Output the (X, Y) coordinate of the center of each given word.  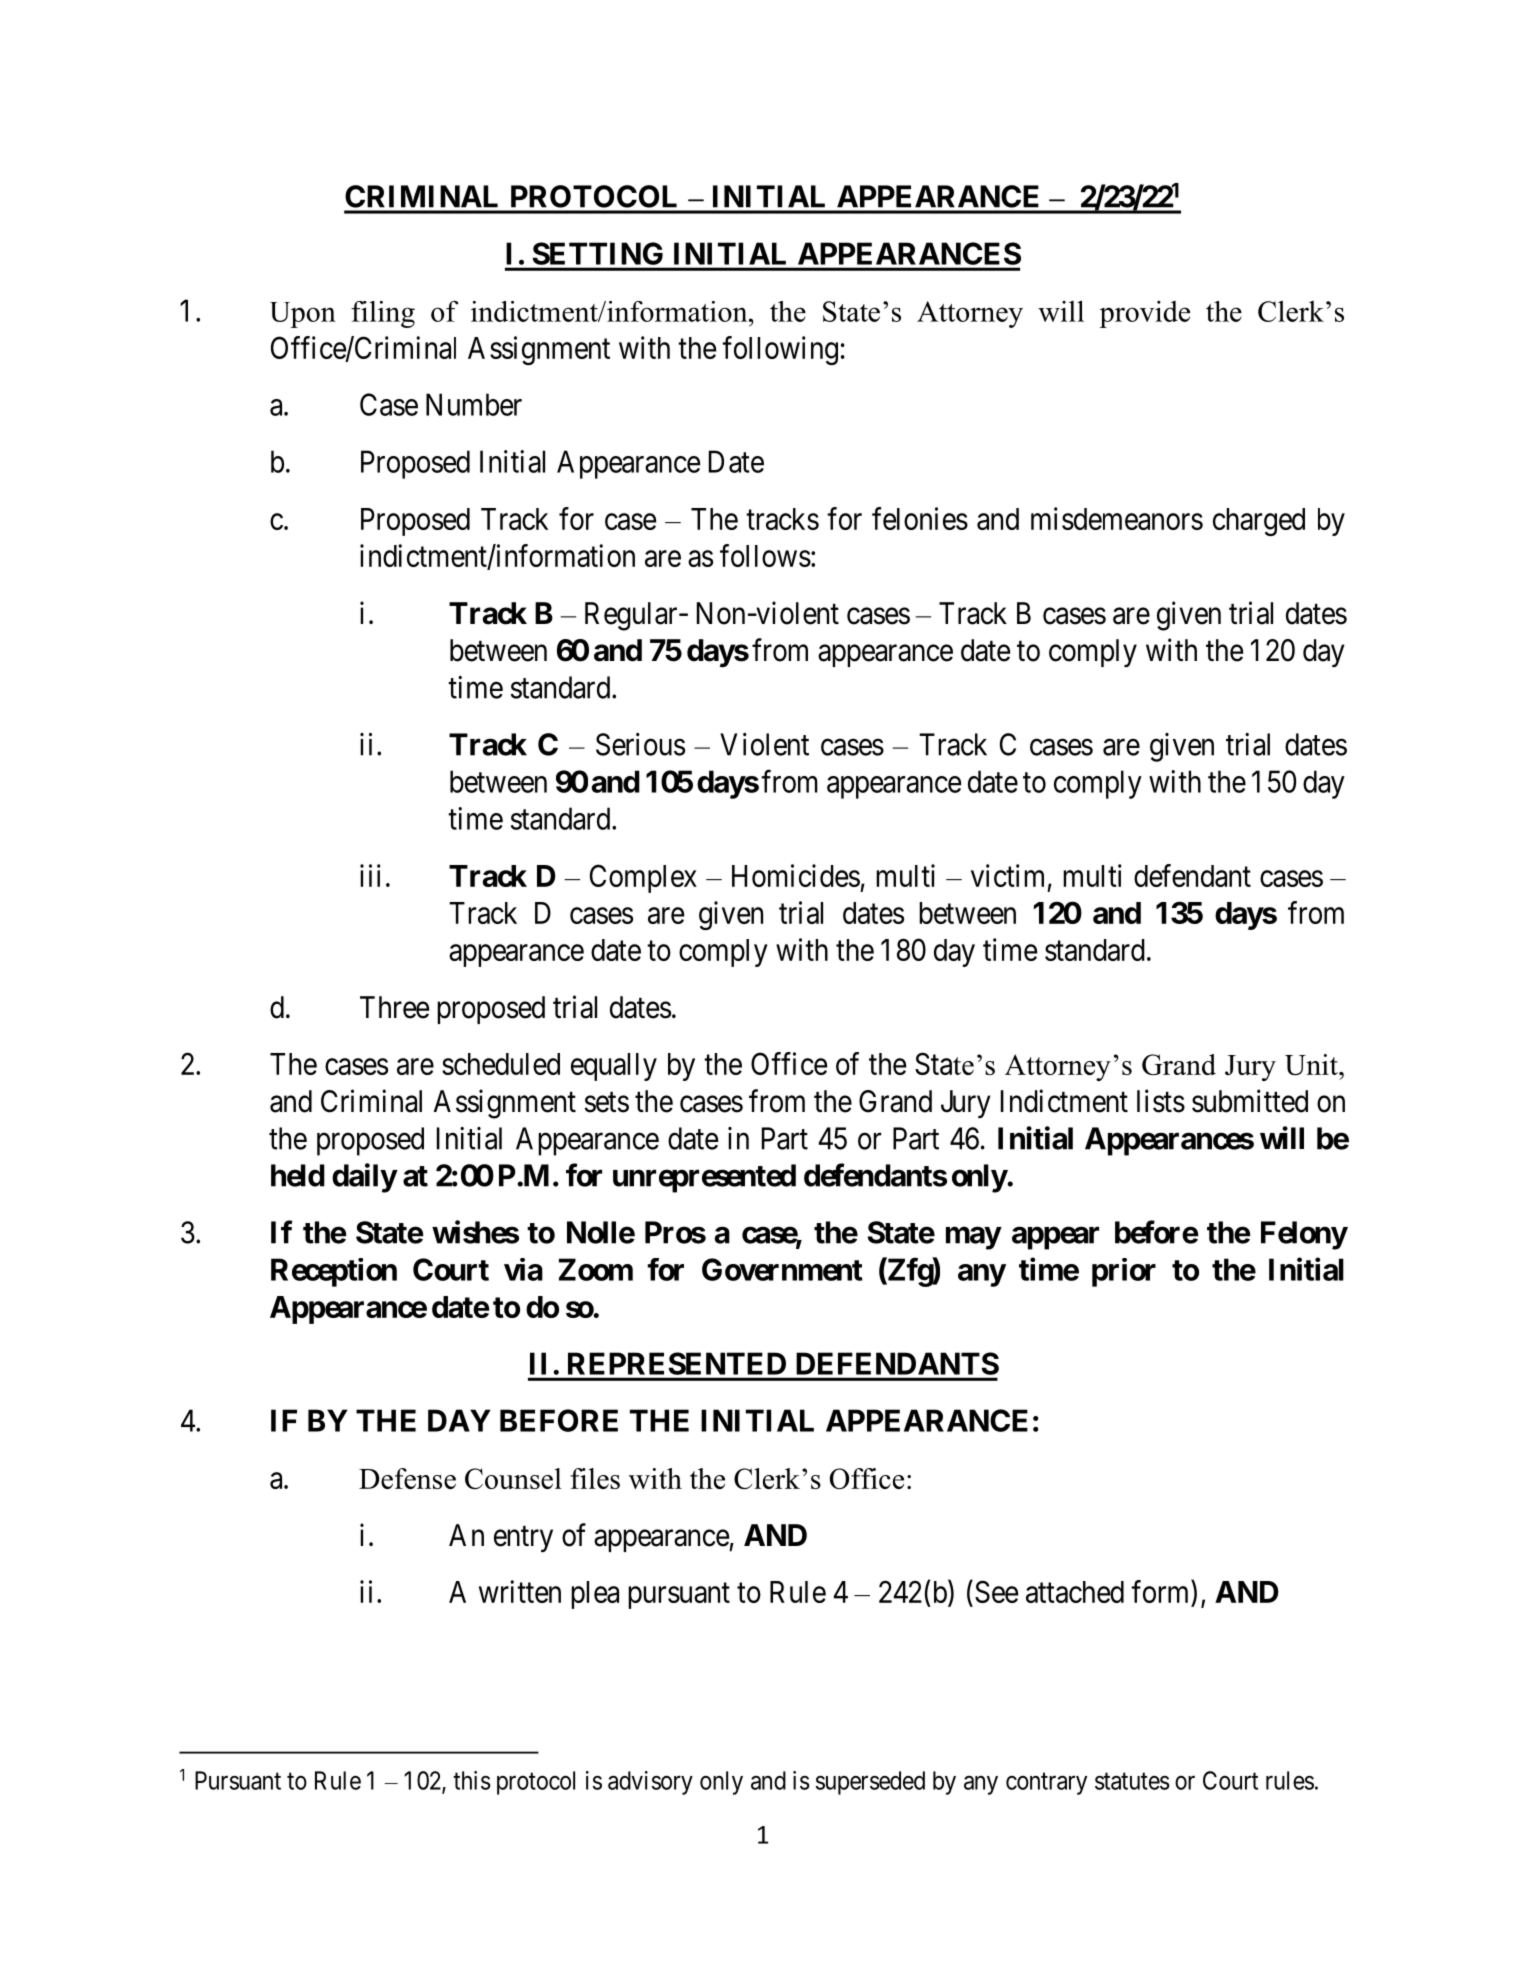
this (472, 1780)
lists (1161, 1101)
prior (1124, 1272)
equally (614, 1067)
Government (782, 1269)
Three (394, 1007)
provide (1145, 314)
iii (370, 875)
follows (765, 555)
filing (383, 314)
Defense (407, 1478)
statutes (1132, 1781)
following (780, 350)
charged (1259, 522)
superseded (870, 1783)
